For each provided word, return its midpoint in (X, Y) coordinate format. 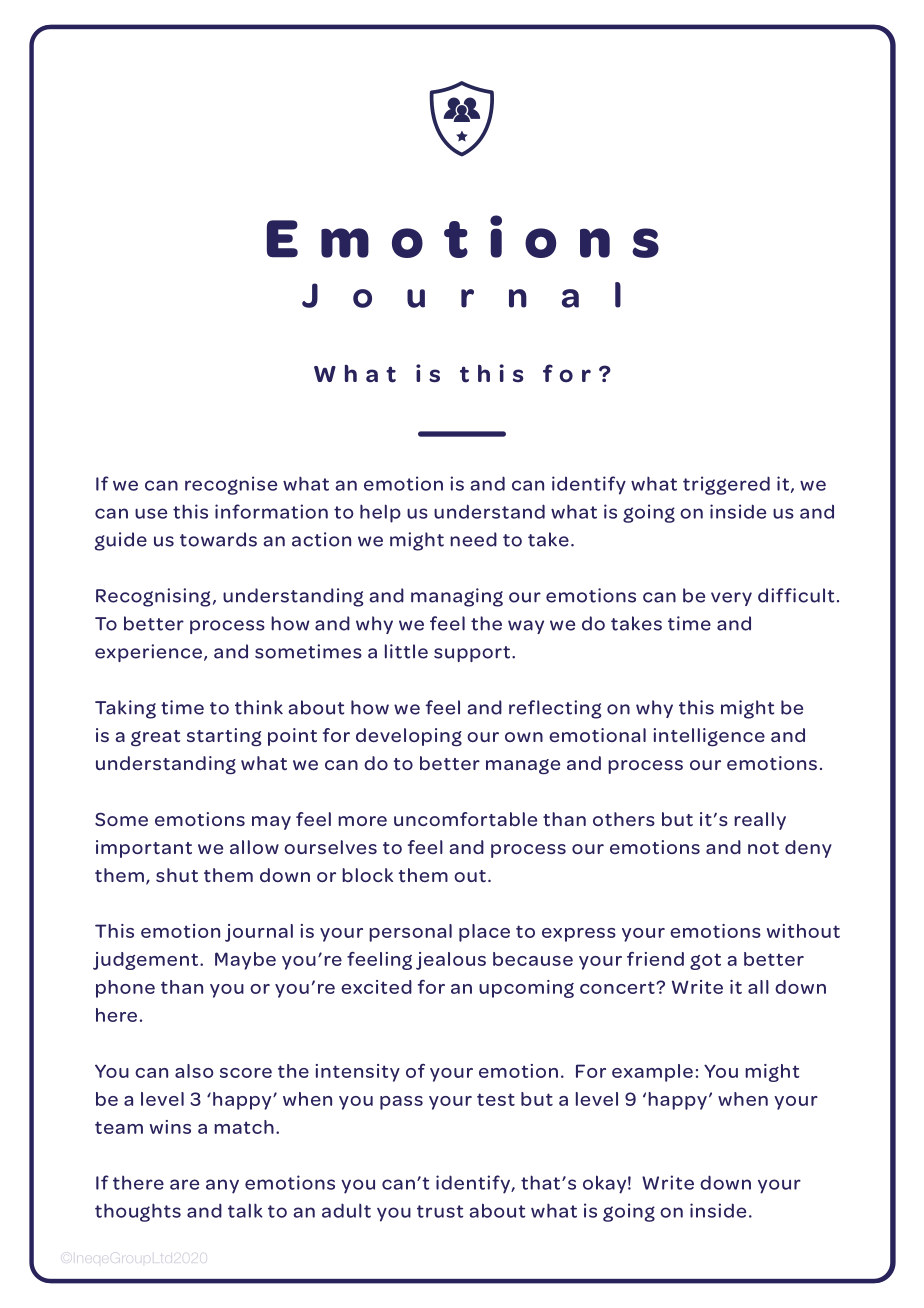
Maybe (245, 961)
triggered (726, 485)
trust (440, 1211)
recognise (231, 485)
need (473, 539)
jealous (451, 961)
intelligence (709, 737)
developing (409, 737)
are (184, 1184)
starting (224, 737)
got (705, 961)
